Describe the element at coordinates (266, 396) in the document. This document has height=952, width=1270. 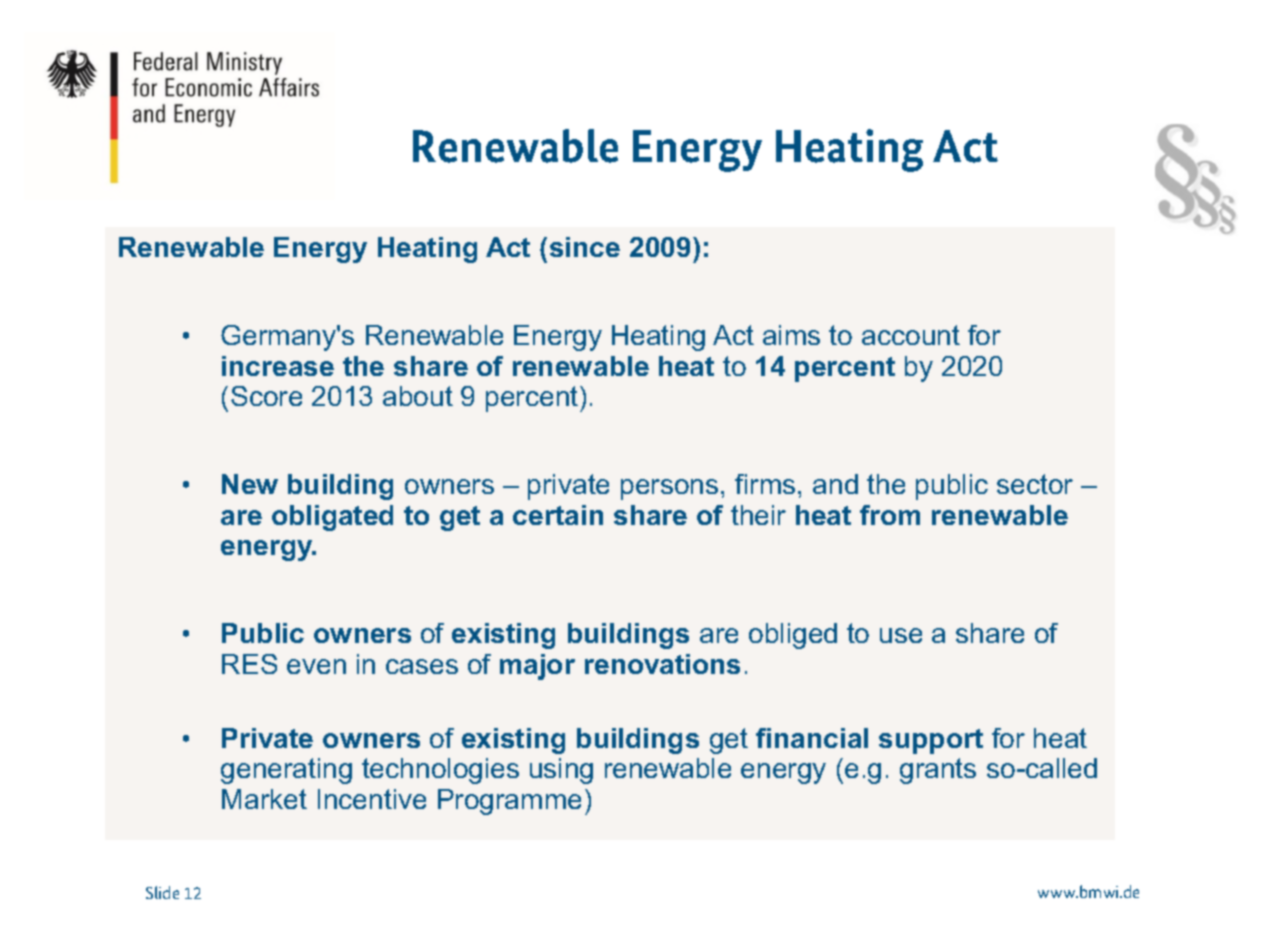
I see `Score` at that location.
